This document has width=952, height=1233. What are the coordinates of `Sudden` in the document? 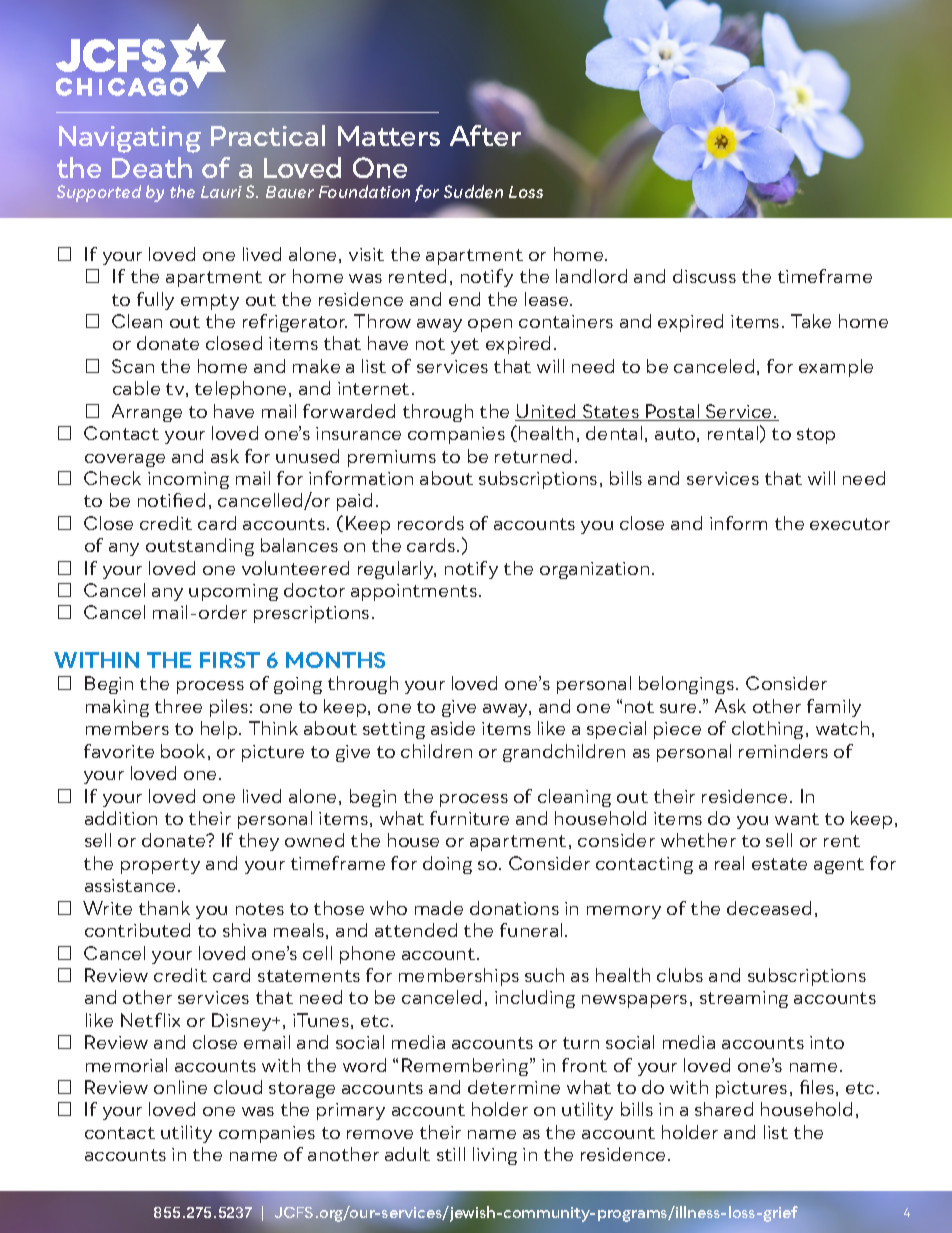 It's located at (473, 191).
